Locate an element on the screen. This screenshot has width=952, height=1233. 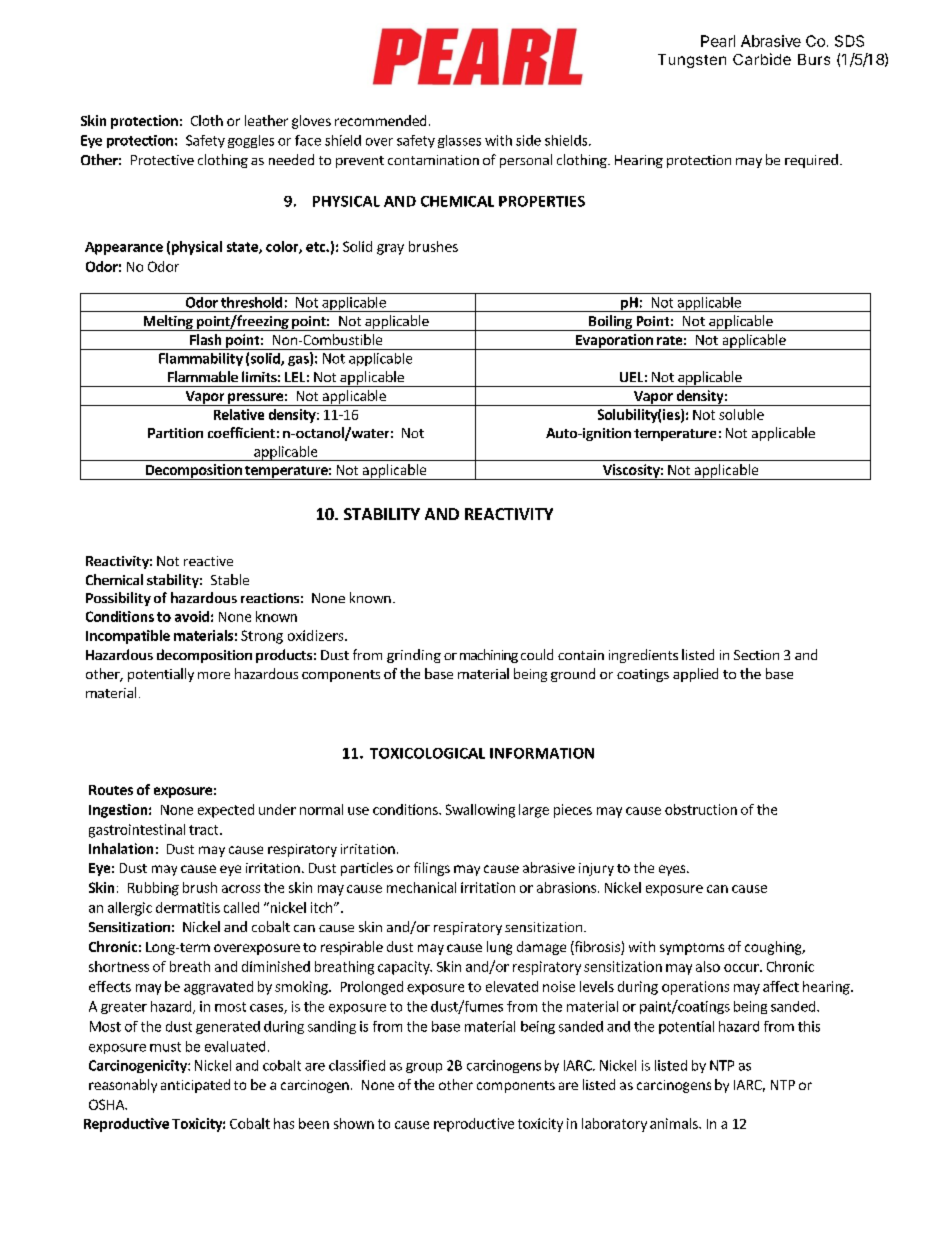
Swallowing is located at coordinates (480, 811).
